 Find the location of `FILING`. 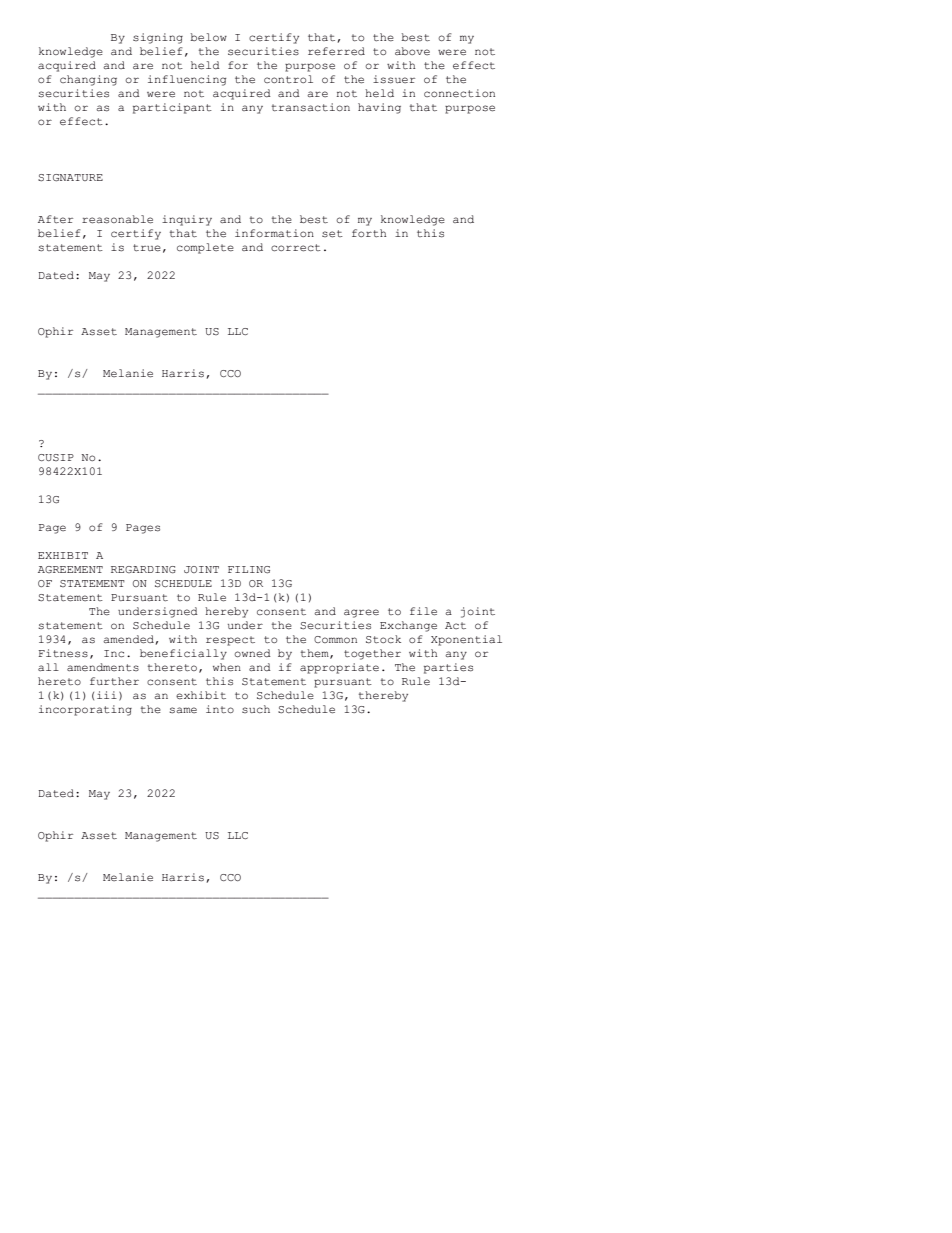

FILING is located at coordinates (249, 569).
